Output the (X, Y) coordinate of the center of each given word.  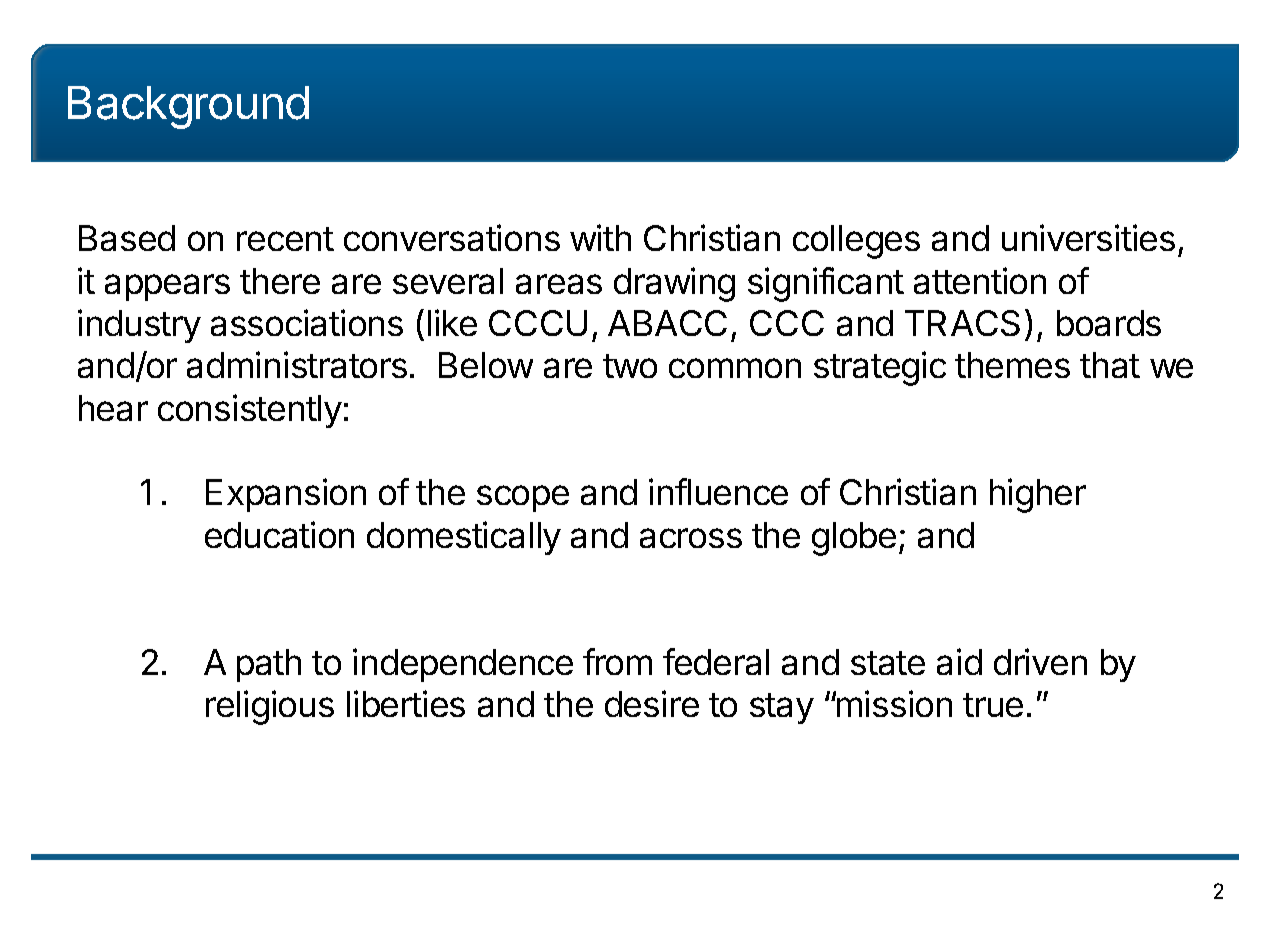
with (600, 237)
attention (980, 280)
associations (307, 322)
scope (523, 498)
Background (188, 107)
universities (1088, 237)
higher (1038, 495)
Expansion (286, 495)
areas (559, 284)
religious (270, 707)
